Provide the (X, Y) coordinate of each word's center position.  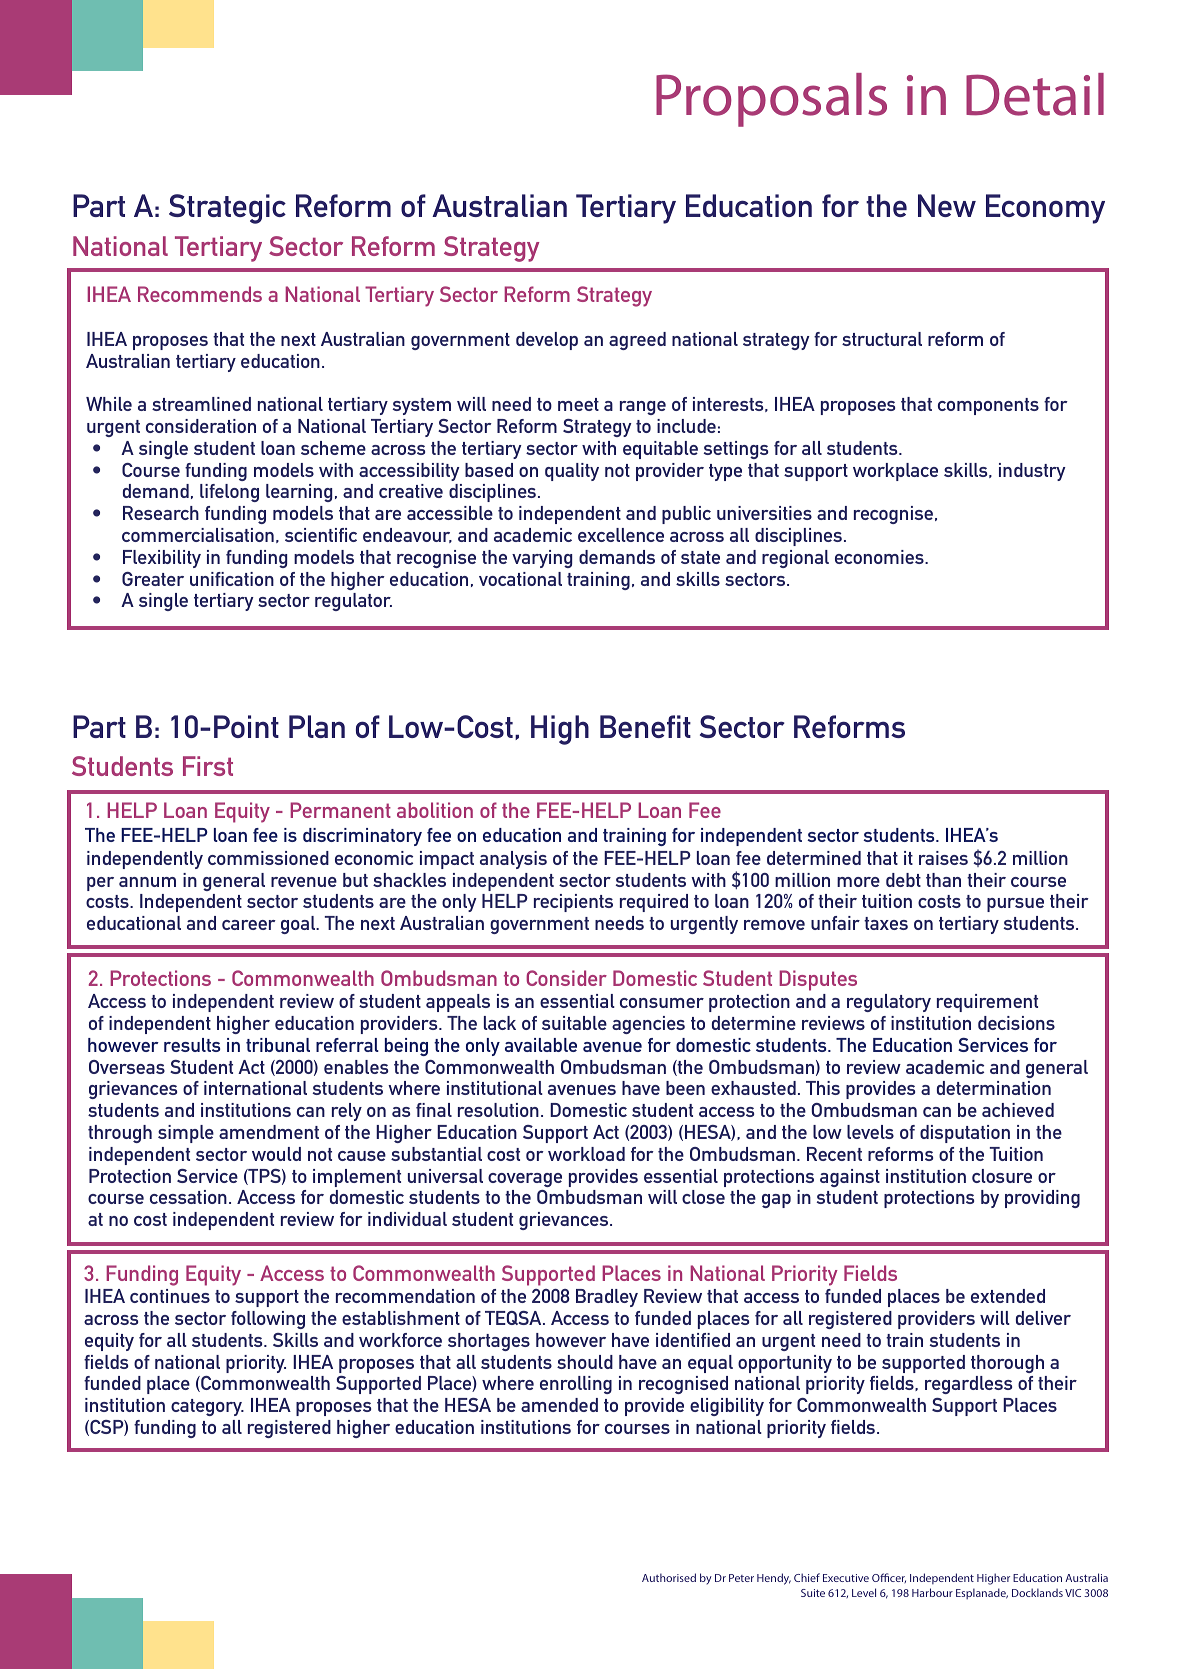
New (947, 205)
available (541, 1045)
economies (880, 557)
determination (994, 1088)
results (192, 1045)
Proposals (771, 100)
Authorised (669, 1577)
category (207, 1407)
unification (232, 579)
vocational (520, 579)
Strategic (227, 209)
